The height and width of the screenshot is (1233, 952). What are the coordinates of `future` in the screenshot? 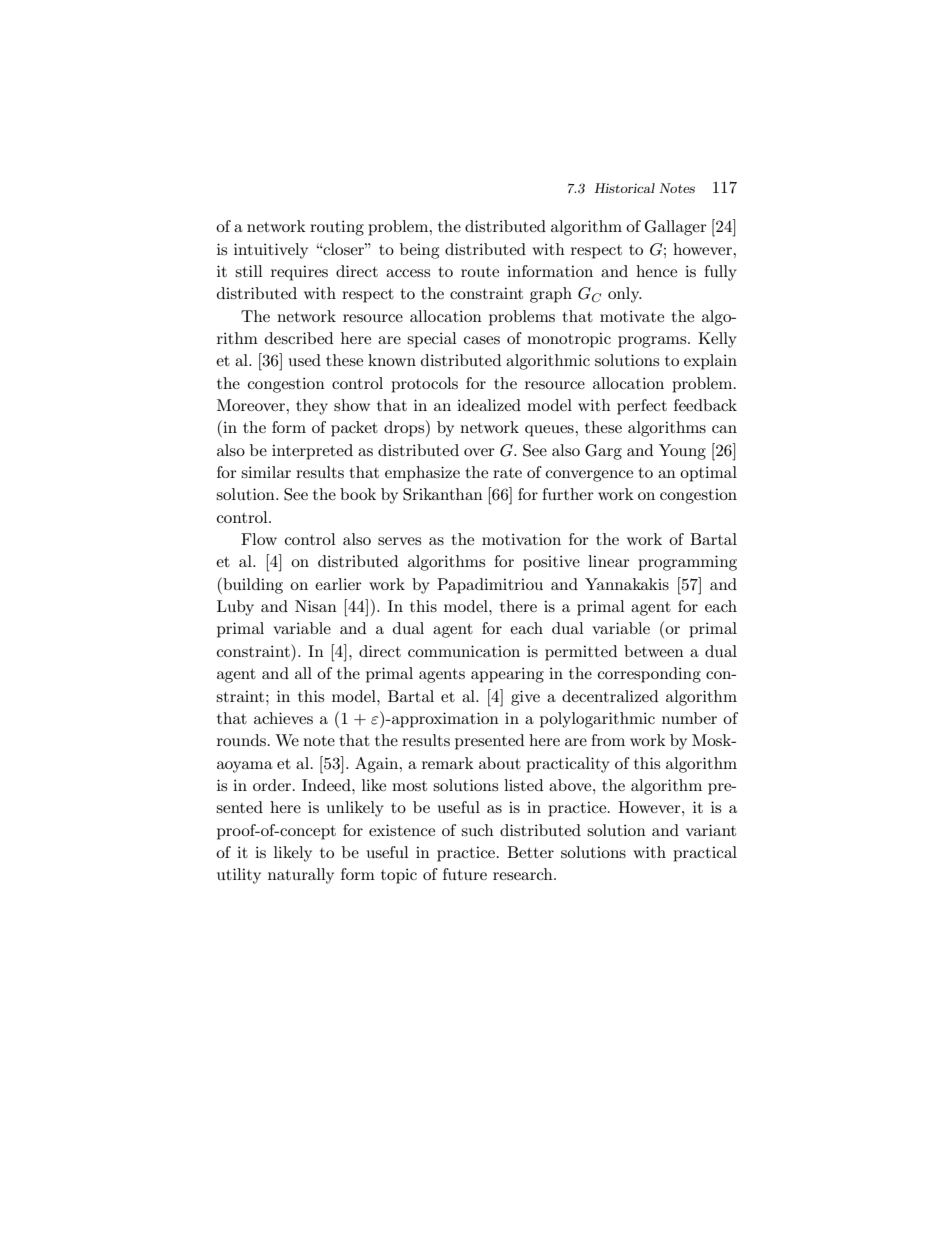 It's located at (465, 874).
